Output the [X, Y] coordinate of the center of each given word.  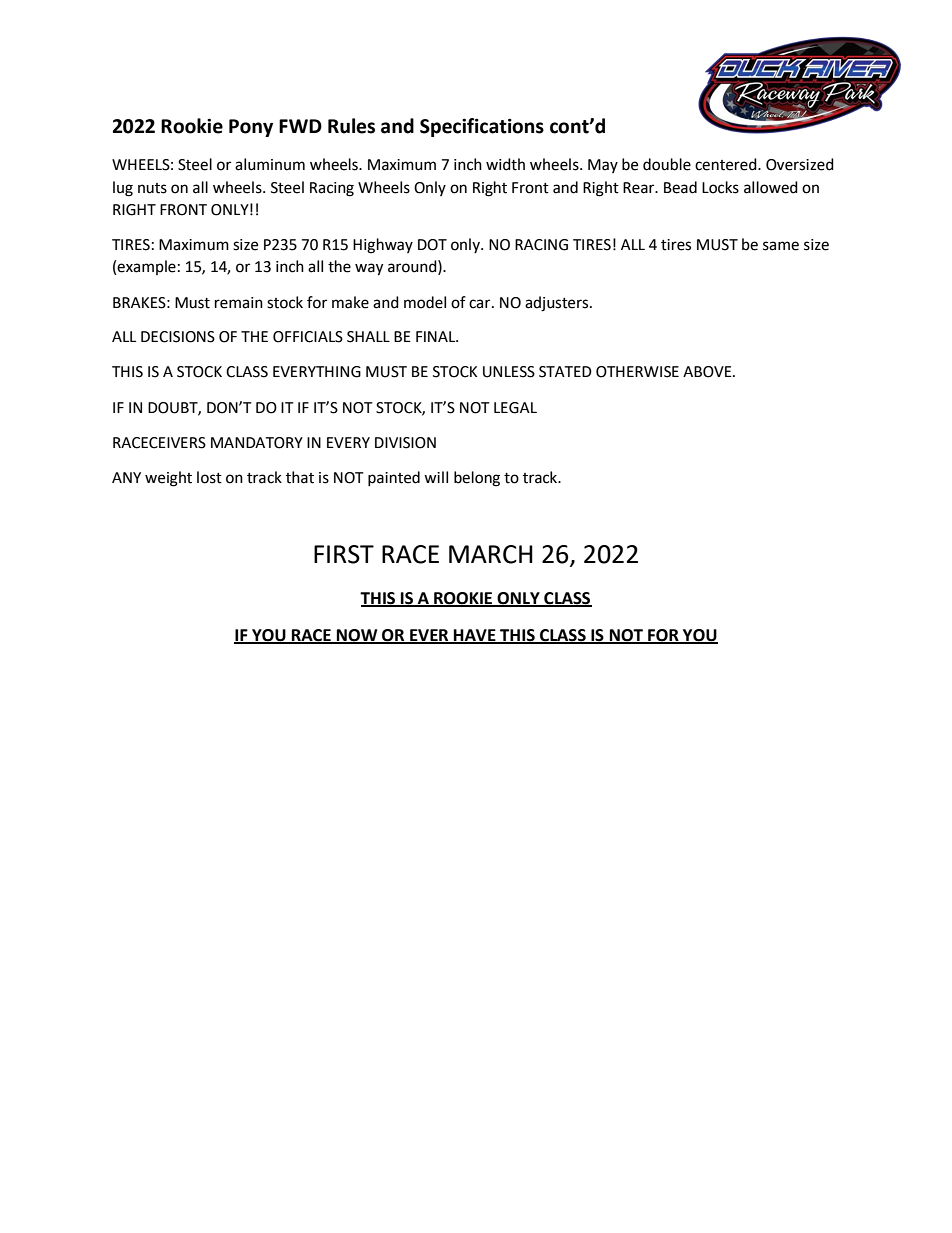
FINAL [437, 336]
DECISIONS [178, 337]
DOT [432, 245]
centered [727, 164]
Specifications [482, 127]
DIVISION [405, 443]
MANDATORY [257, 443]
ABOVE [708, 372]
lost [209, 477]
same [781, 246]
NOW [357, 636]
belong [477, 479]
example [146, 267]
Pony [251, 128]
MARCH [491, 554]
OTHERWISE [637, 372]
